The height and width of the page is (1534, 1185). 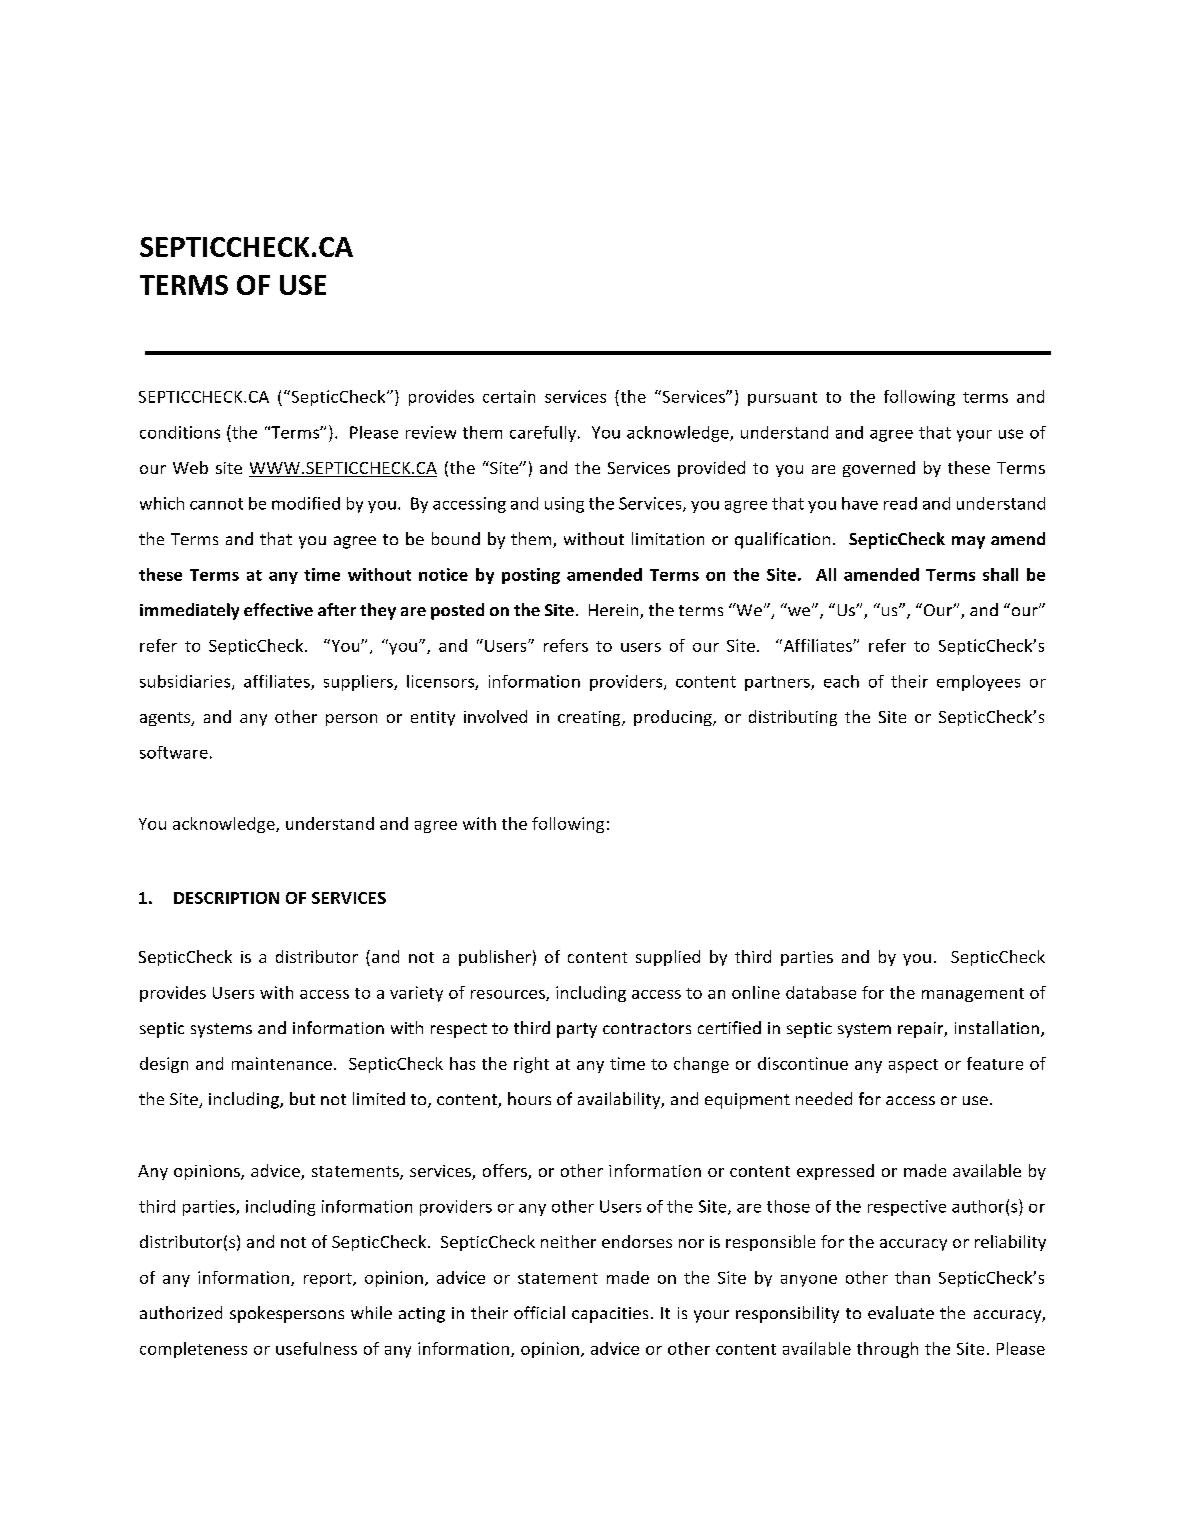 What do you see at coordinates (913, 1066) in the page?
I see `aspect` at bounding box center [913, 1066].
